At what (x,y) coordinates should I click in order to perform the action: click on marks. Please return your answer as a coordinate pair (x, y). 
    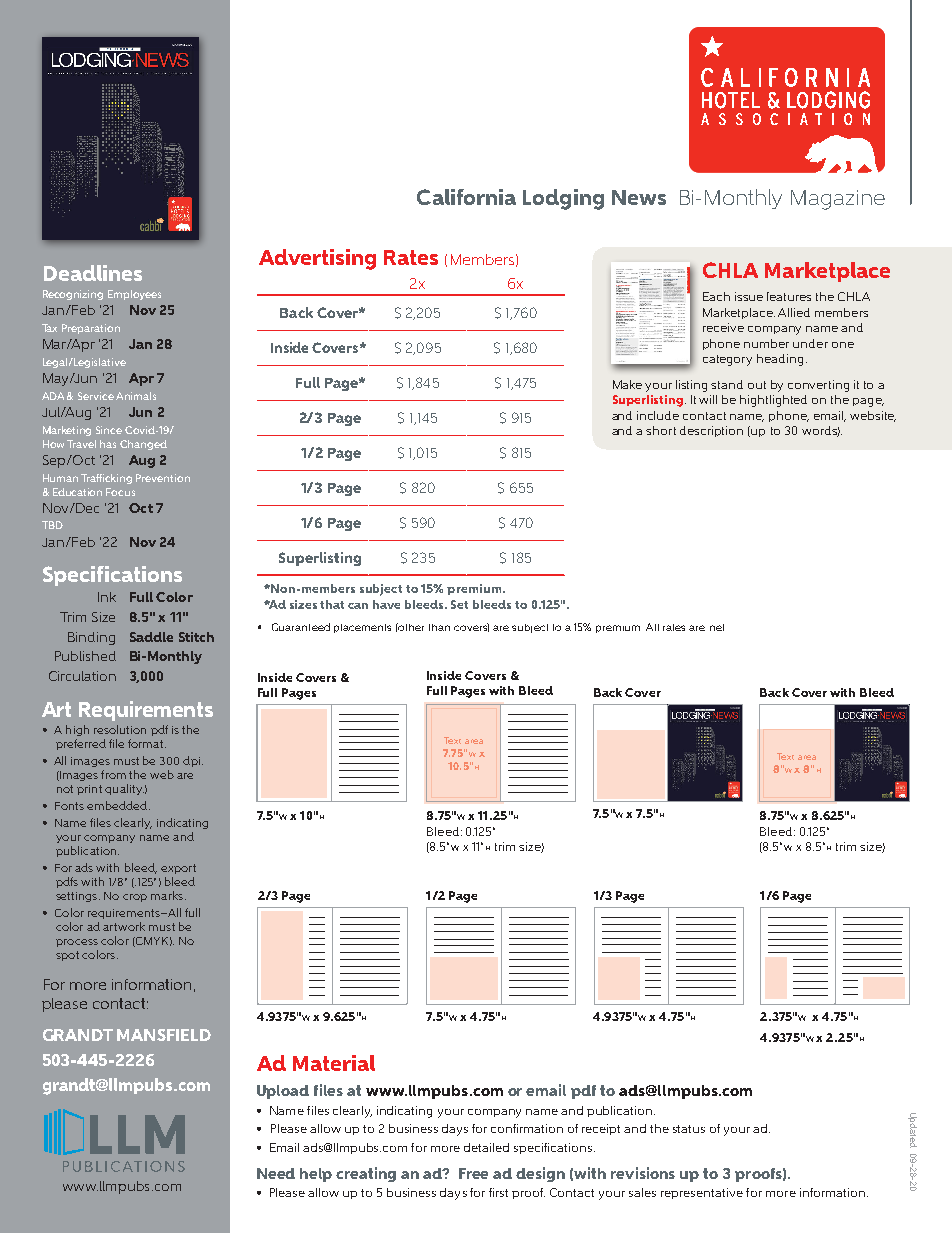
    Looking at the image, I should click on (167, 895).
